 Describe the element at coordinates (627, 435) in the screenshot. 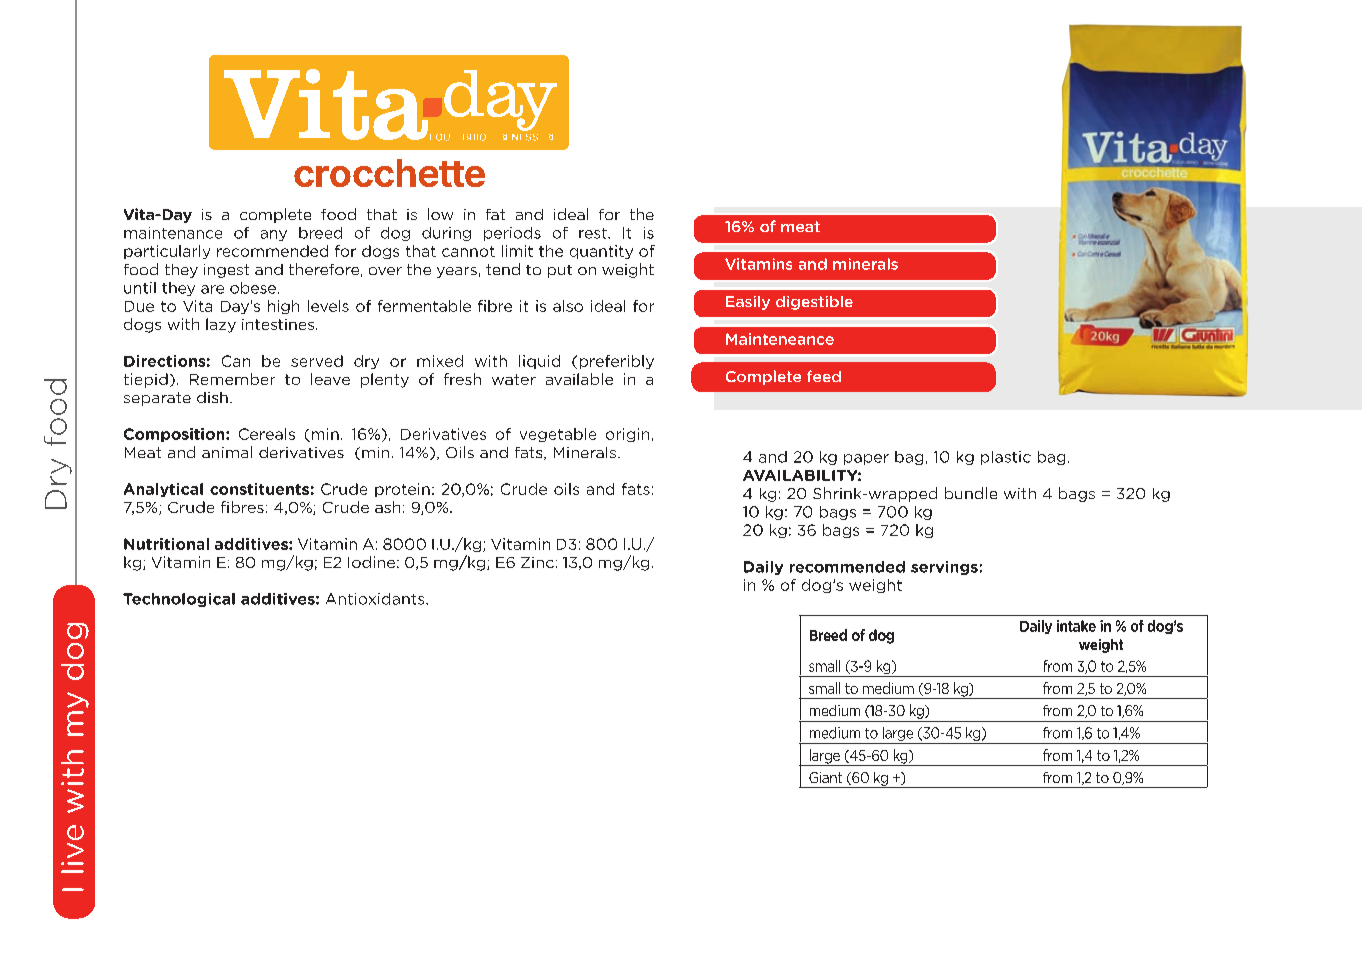

I see `origin` at that location.
